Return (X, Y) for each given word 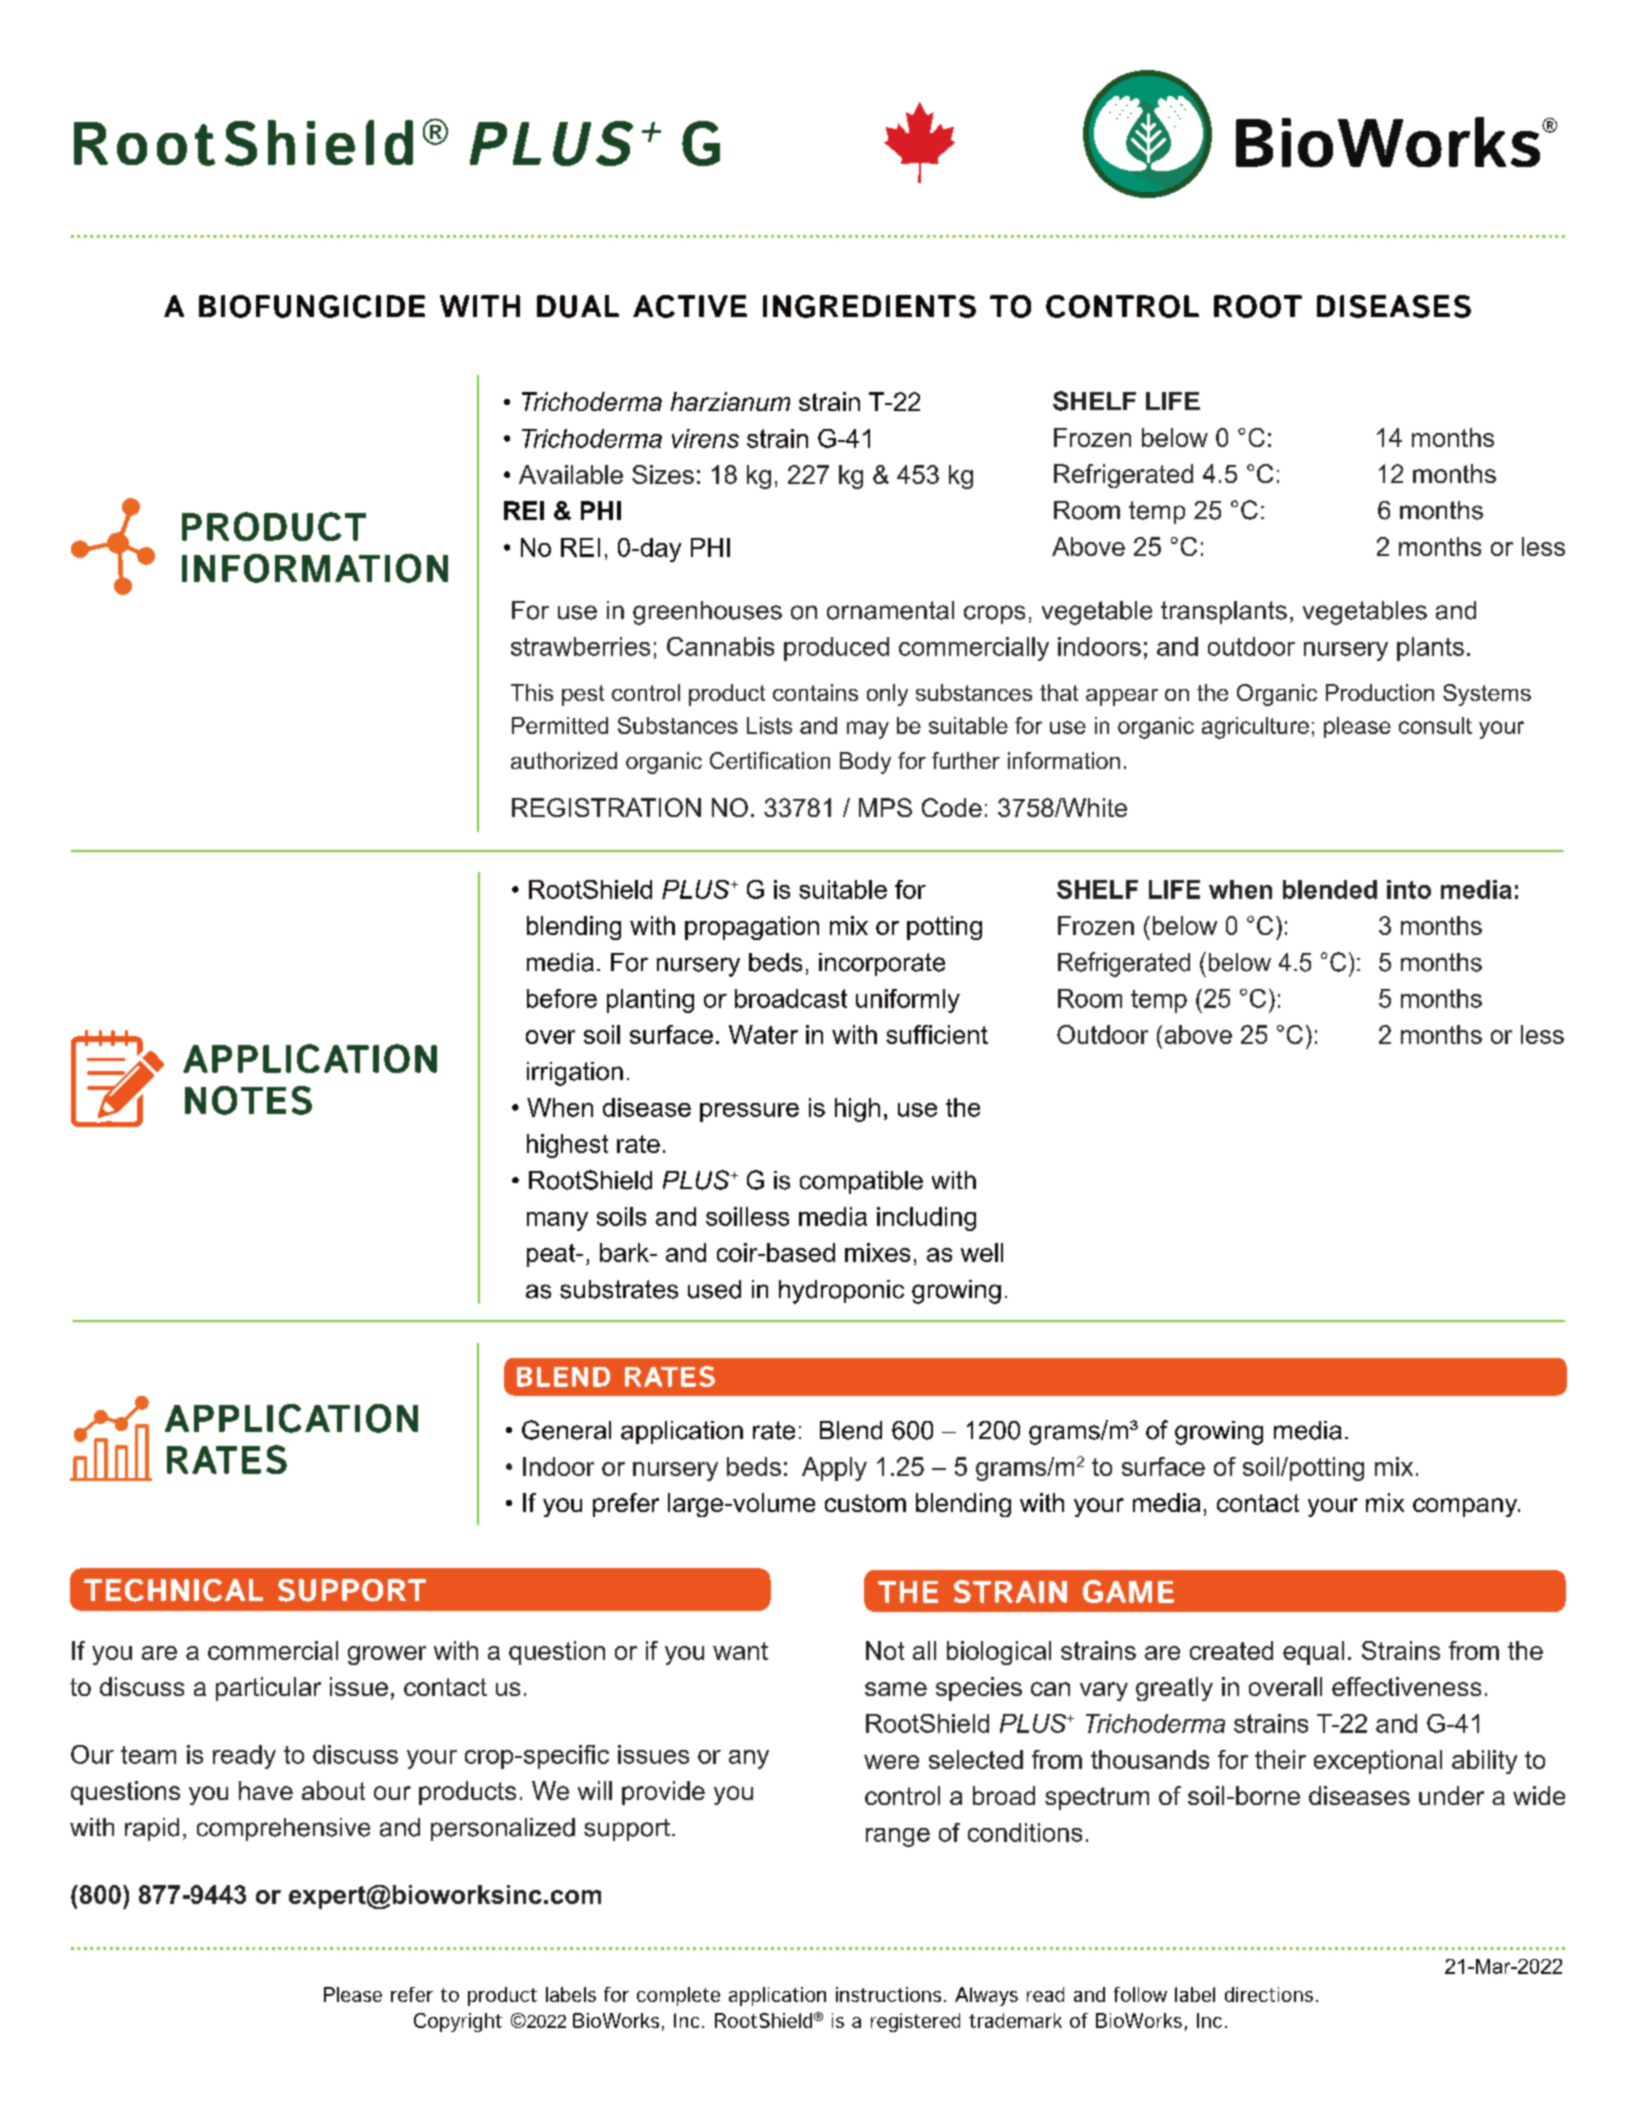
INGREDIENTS (869, 306)
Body (865, 763)
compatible (861, 1182)
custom (865, 1503)
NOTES (248, 1100)
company (1466, 1507)
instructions (888, 1994)
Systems (1487, 695)
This (532, 692)
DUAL (578, 306)
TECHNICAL (173, 1590)
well (982, 1252)
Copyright (458, 2022)
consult (1435, 725)
